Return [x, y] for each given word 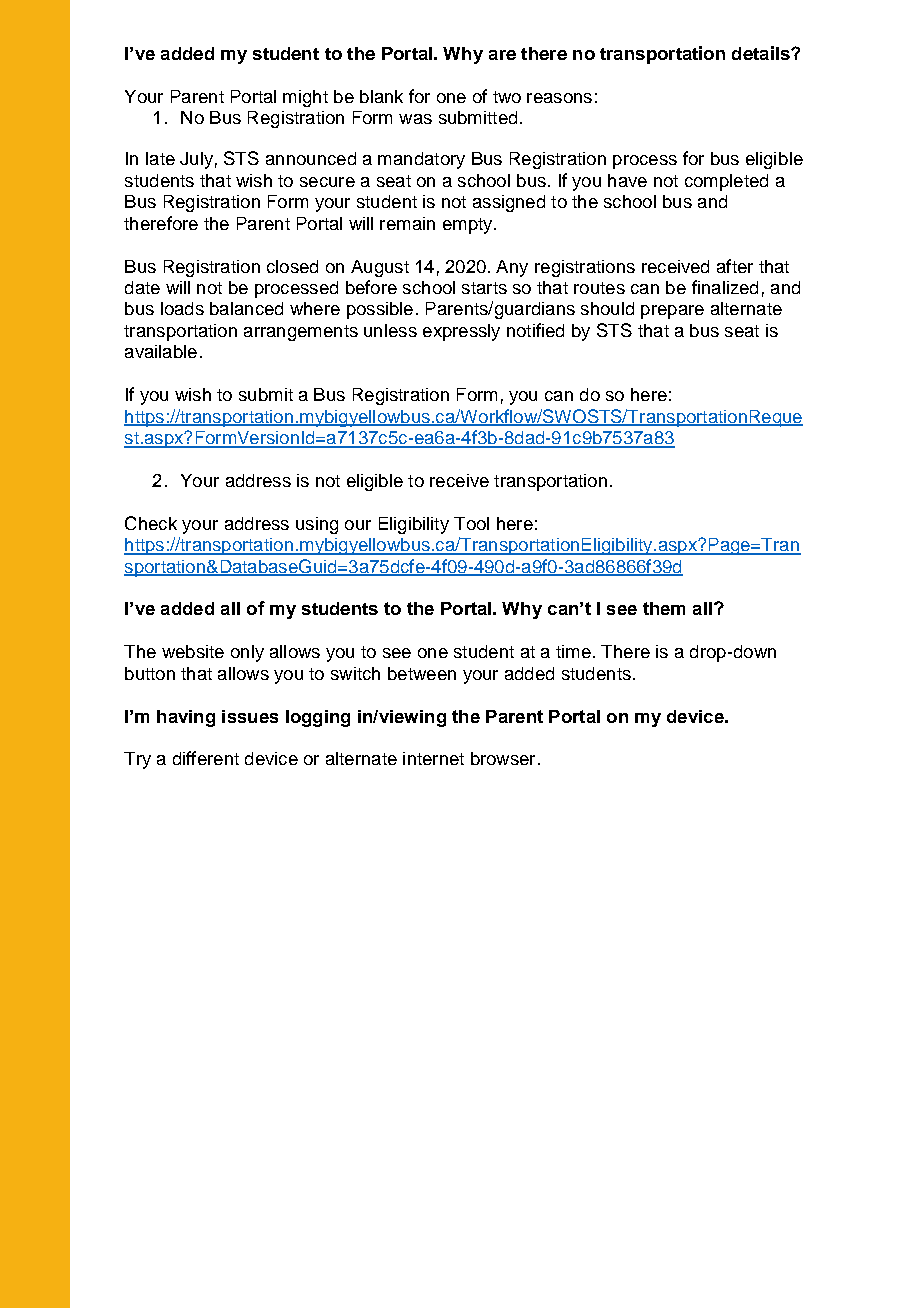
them [664, 608]
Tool [471, 523]
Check [151, 523]
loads [182, 308]
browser [503, 758]
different [206, 758]
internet [433, 758]
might [305, 98]
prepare [672, 312]
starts [484, 288]
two [507, 97]
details [762, 53]
